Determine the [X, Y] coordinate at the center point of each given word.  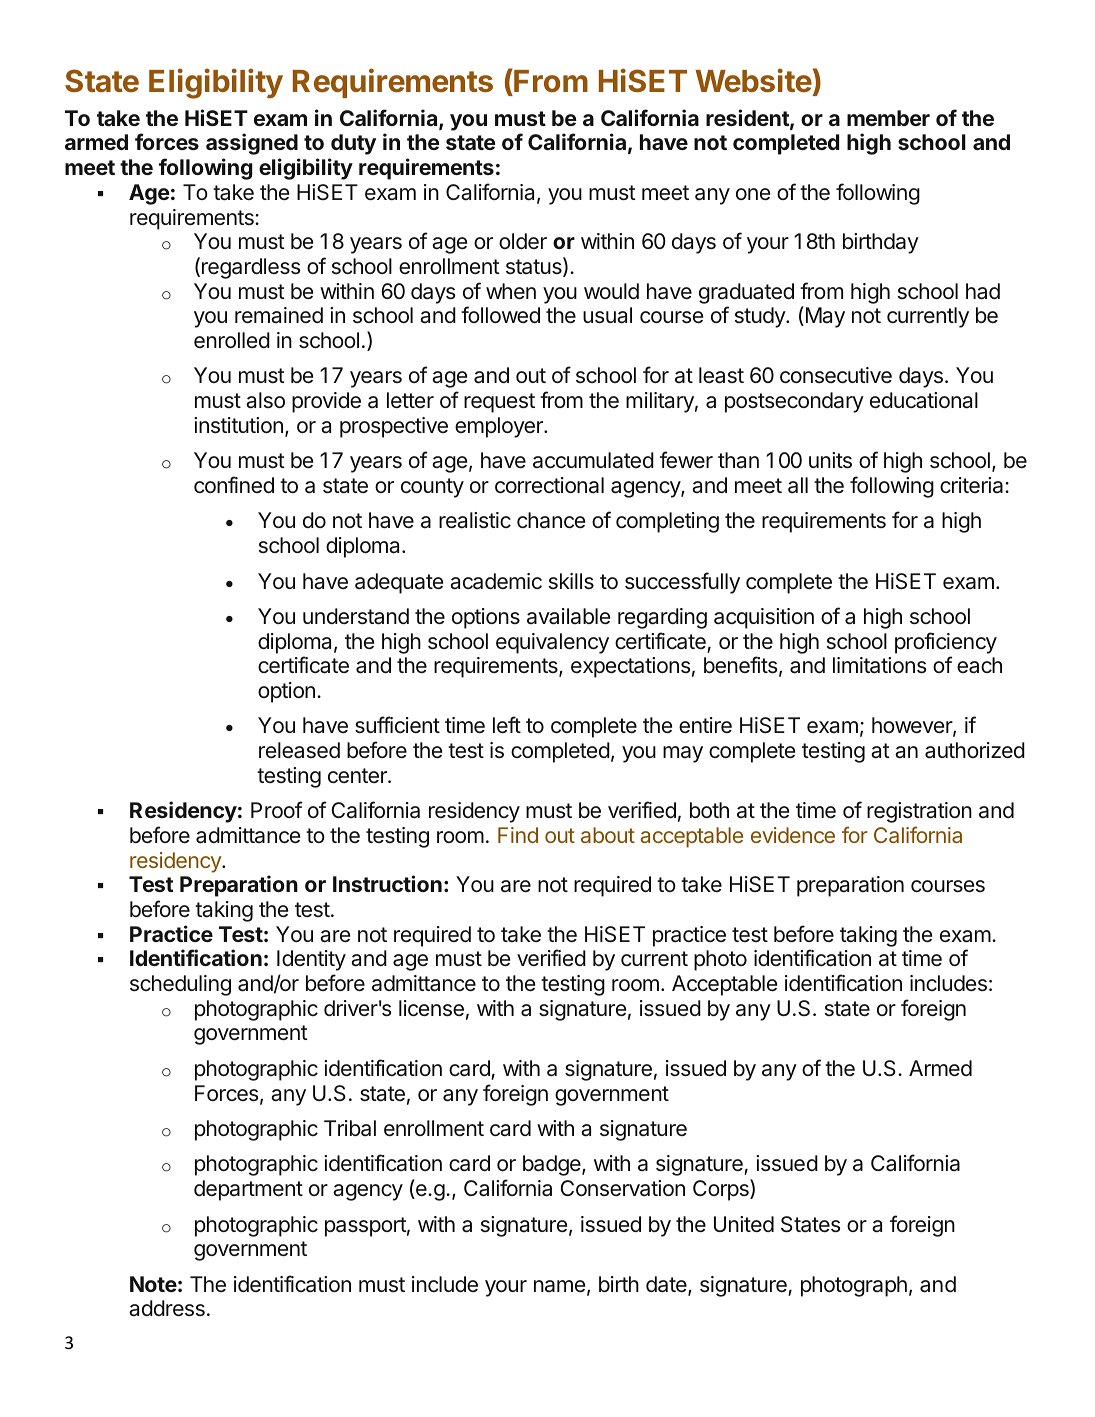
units [830, 460]
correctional [549, 485]
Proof [276, 809]
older [523, 241]
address [167, 1308]
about [608, 835]
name [559, 1286]
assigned [252, 144]
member [888, 118]
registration [919, 812]
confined [234, 484]
